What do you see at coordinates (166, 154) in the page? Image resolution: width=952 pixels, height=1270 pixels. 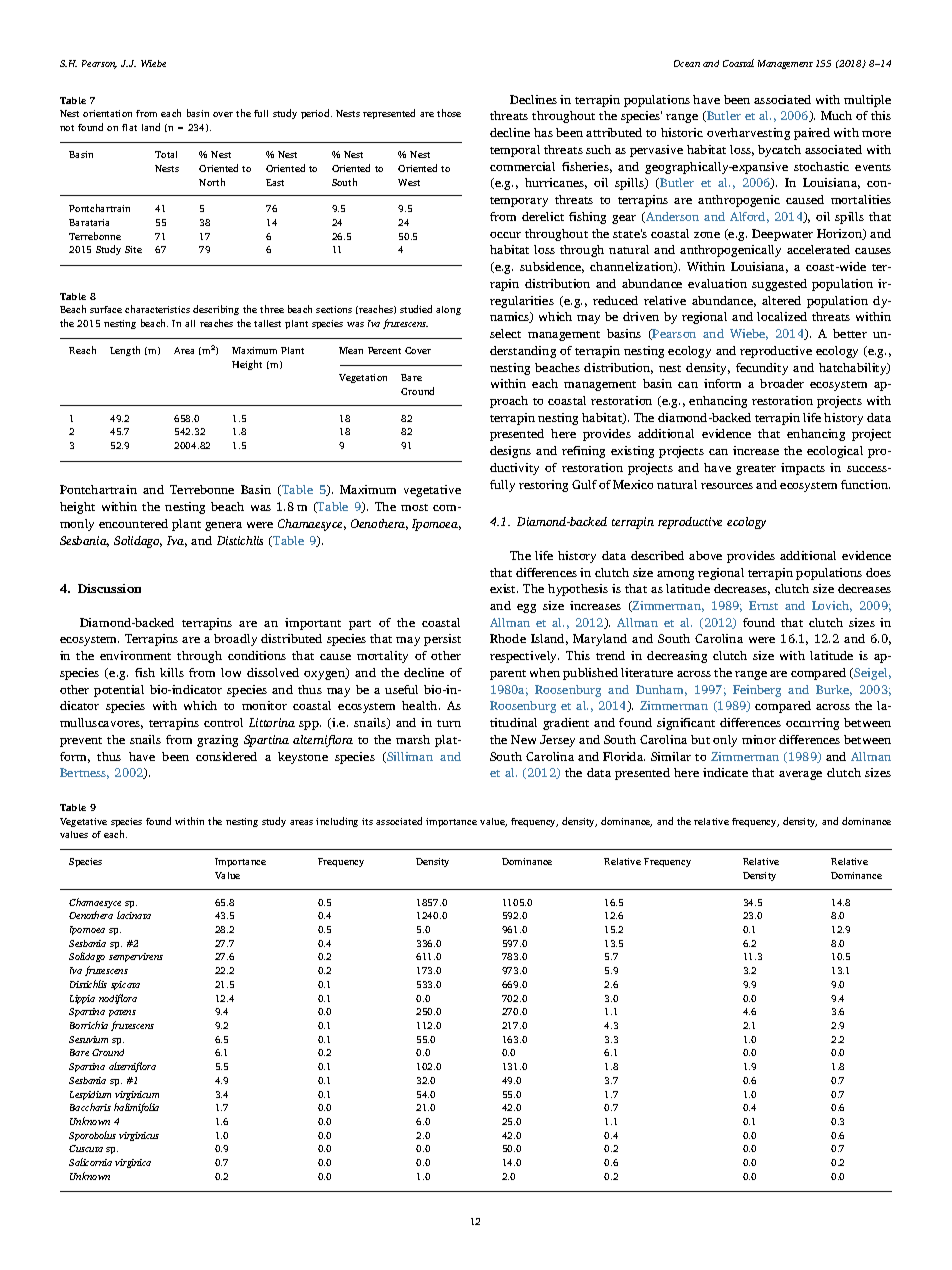 I see `Total` at bounding box center [166, 154].
